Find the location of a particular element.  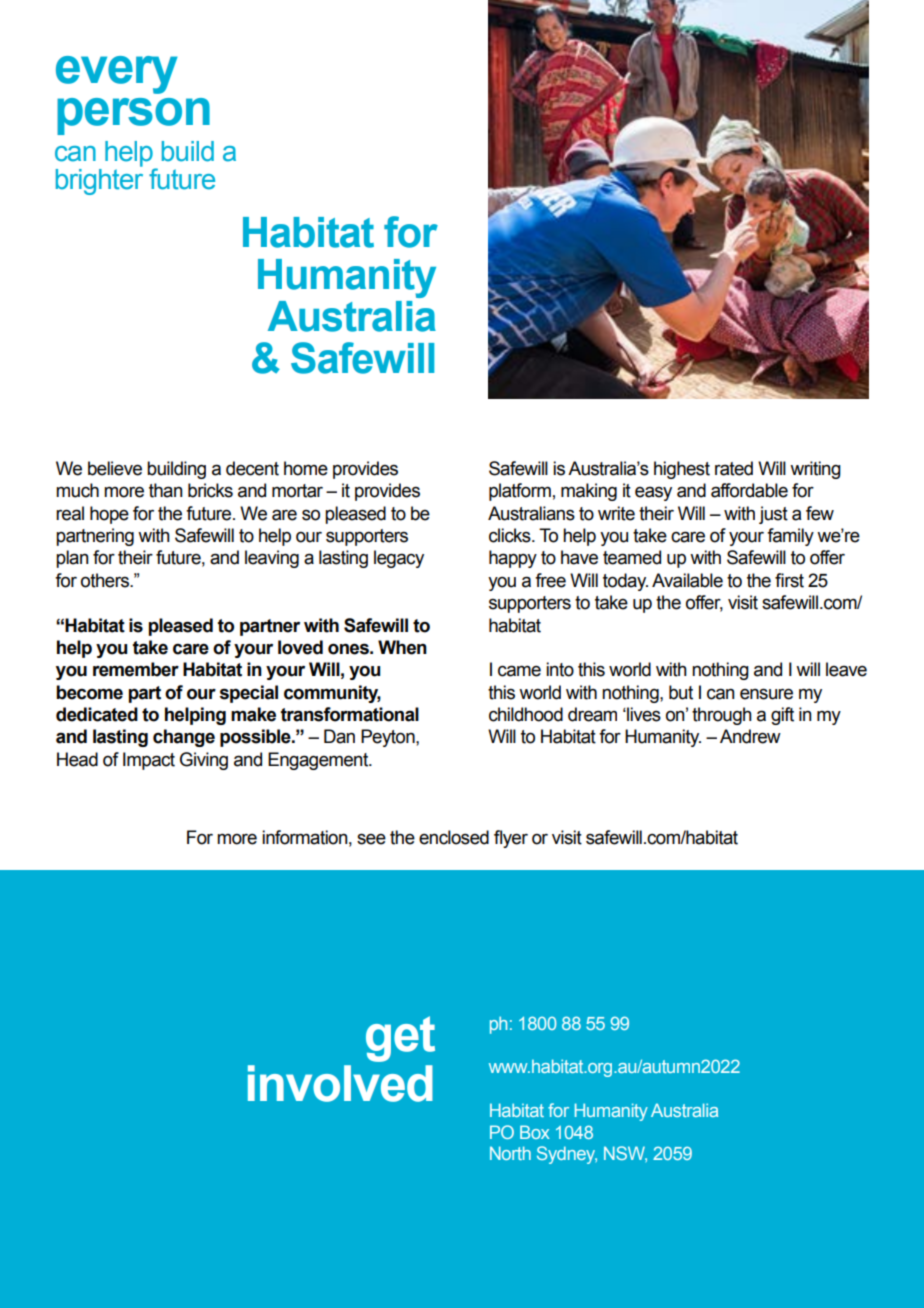

rated is located at coordinates (734, 468).
